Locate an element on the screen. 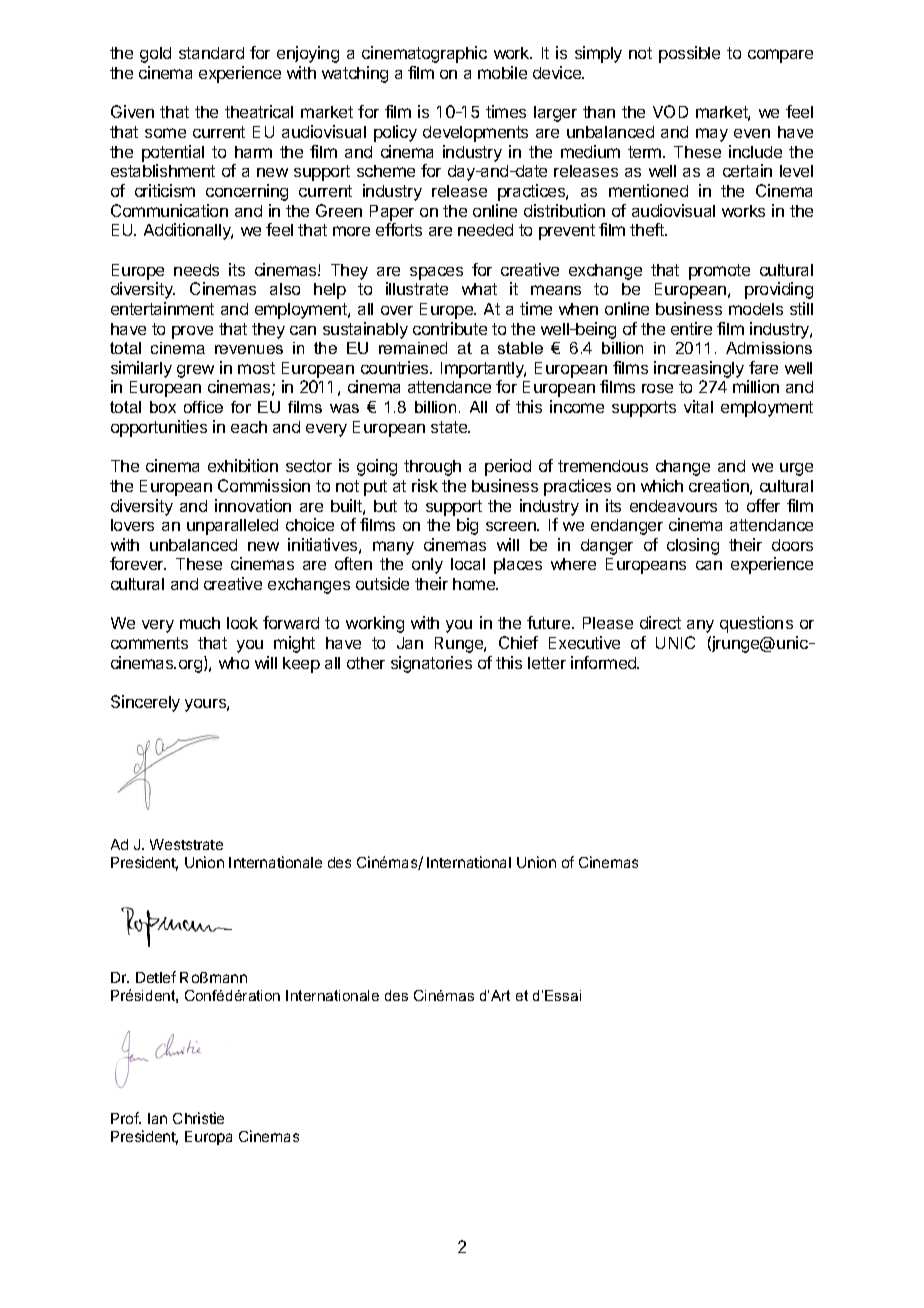  Sincerely is located at coordinates (145, 703).
